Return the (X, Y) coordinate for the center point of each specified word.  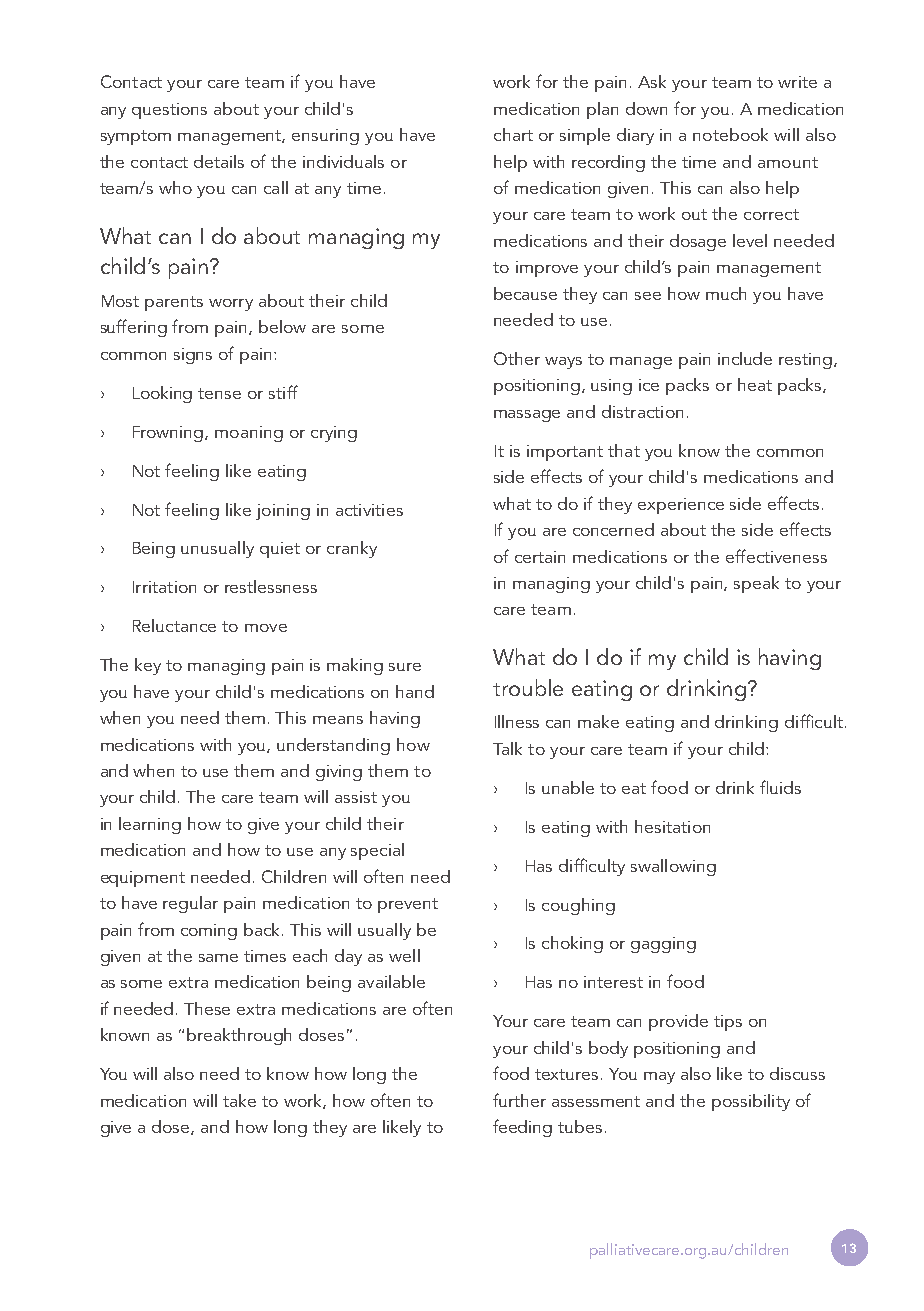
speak (756, 584)
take (239, 1100)
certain (540, 557)
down (646, 108)
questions (169, 111)
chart (513, 134)
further (519, 1100)
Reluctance (174, 625)
